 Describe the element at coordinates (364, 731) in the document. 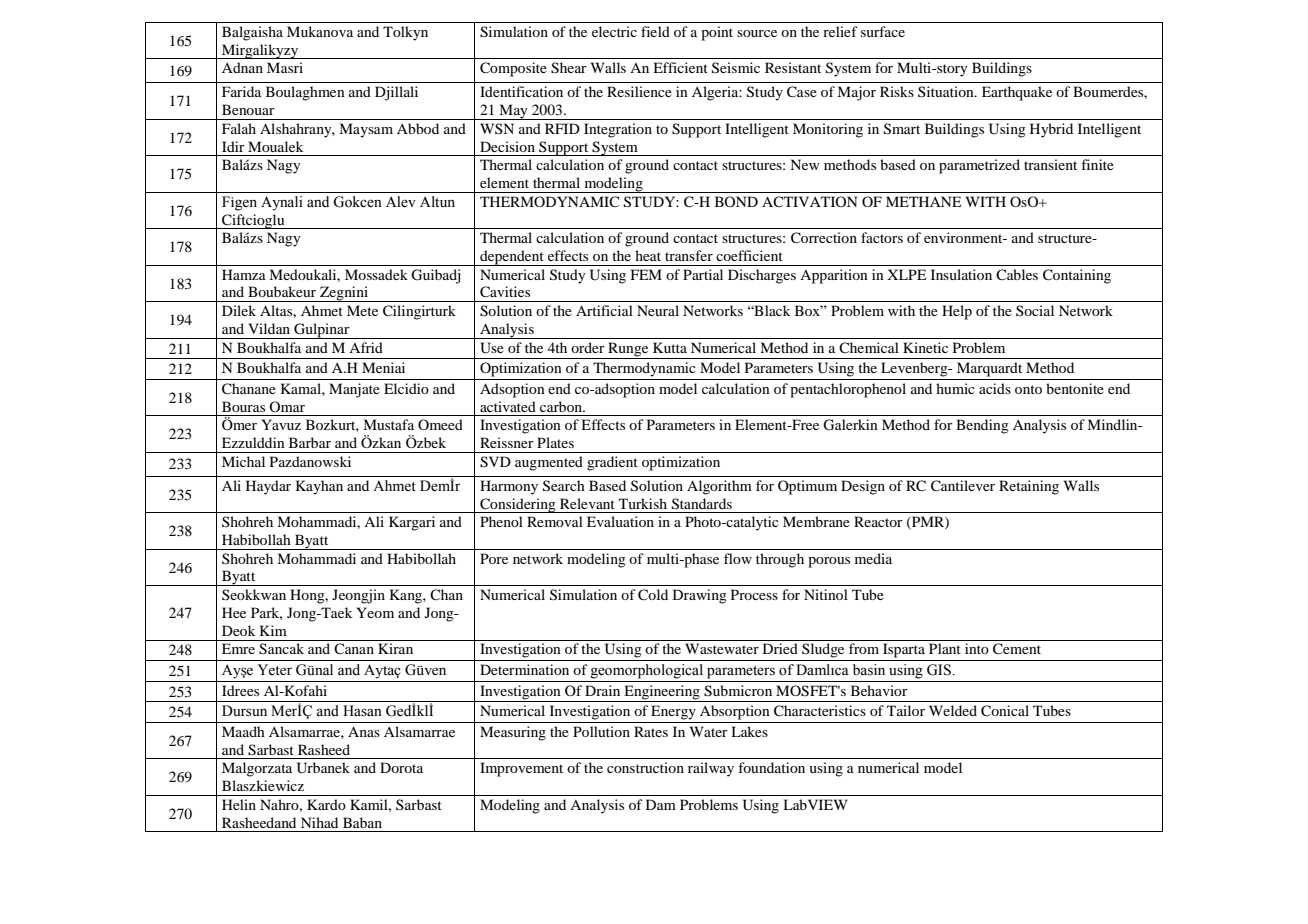

I see `Anas` at that location.
